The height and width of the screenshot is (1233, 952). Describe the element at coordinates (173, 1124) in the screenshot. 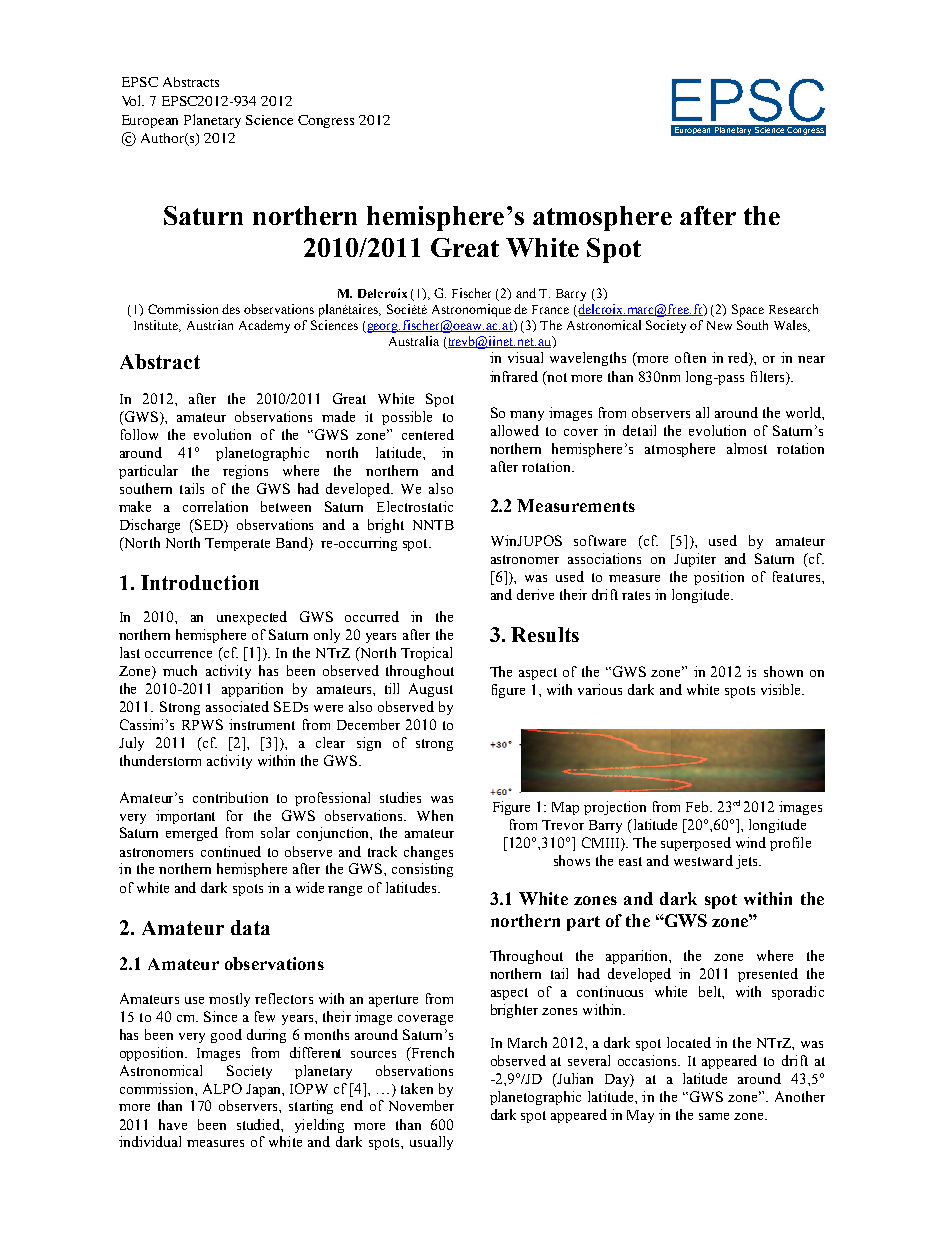

I see `have` at that location.
